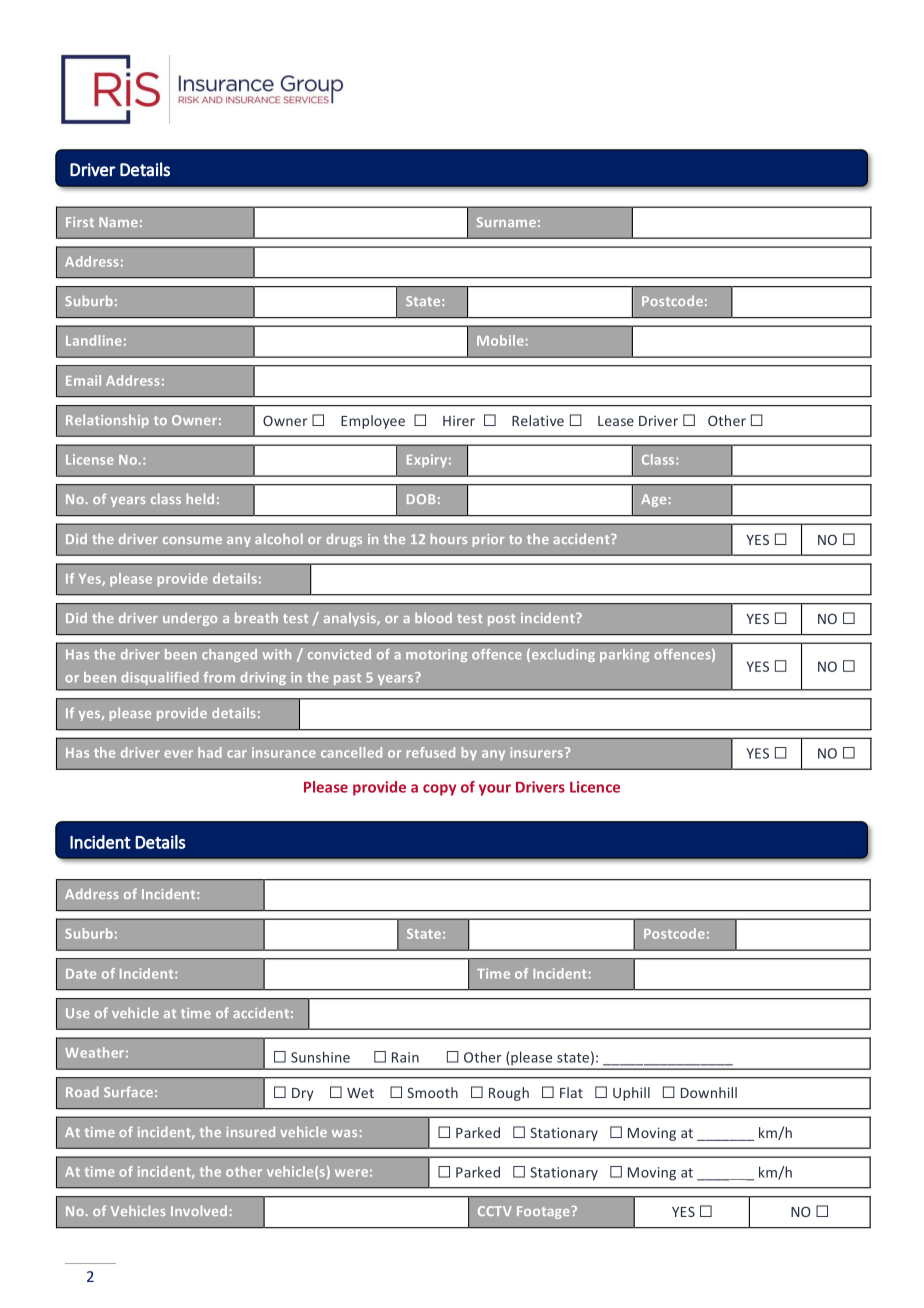  What do you see at coordinates (538, 420) in the page?
I see `Relative` at bounding box center [538, 420].
